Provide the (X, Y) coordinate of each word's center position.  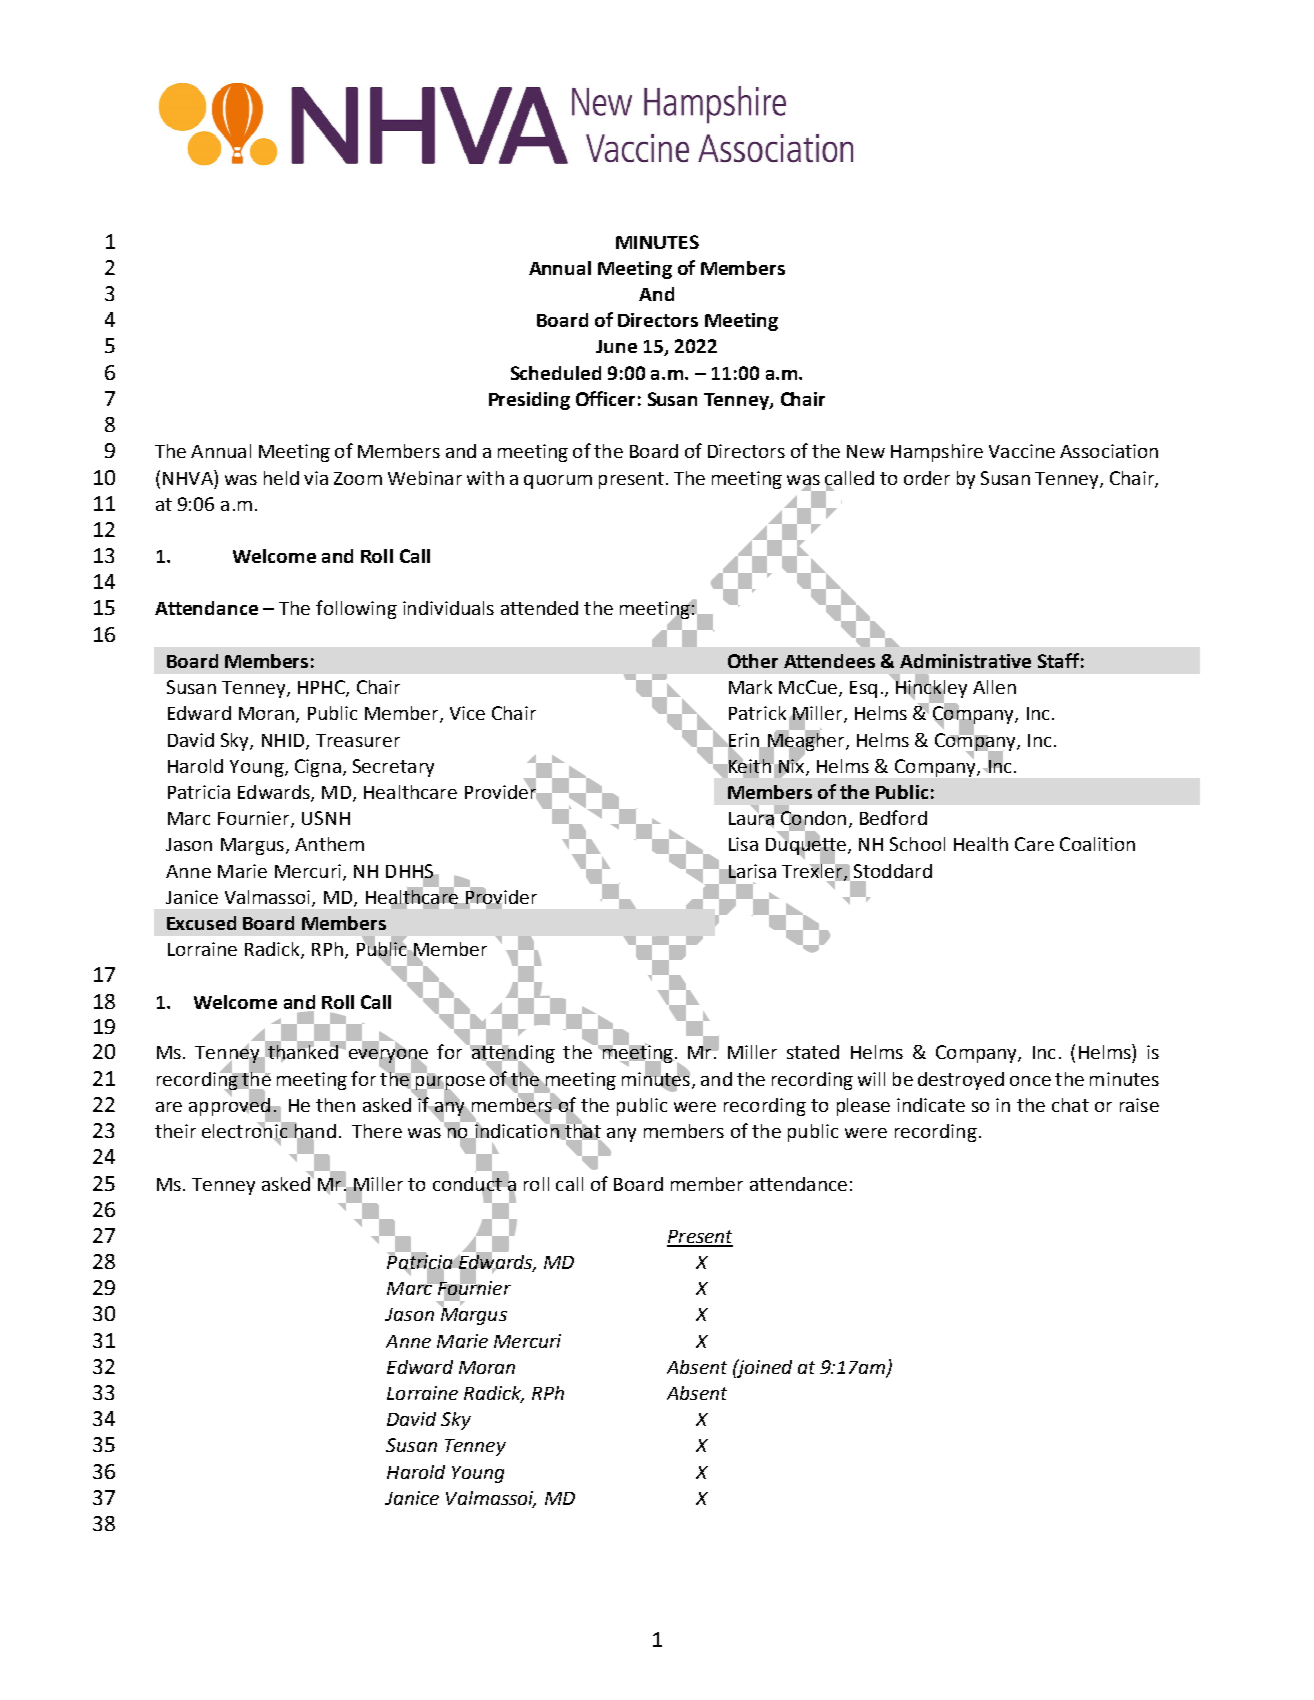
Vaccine (1022, 451)
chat (1070, 1105)
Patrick (757, 713)
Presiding (529, 401)
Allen (994, 687)
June (616, 346)
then (335, 1105)
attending (512, 1054)
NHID (284, 741)
